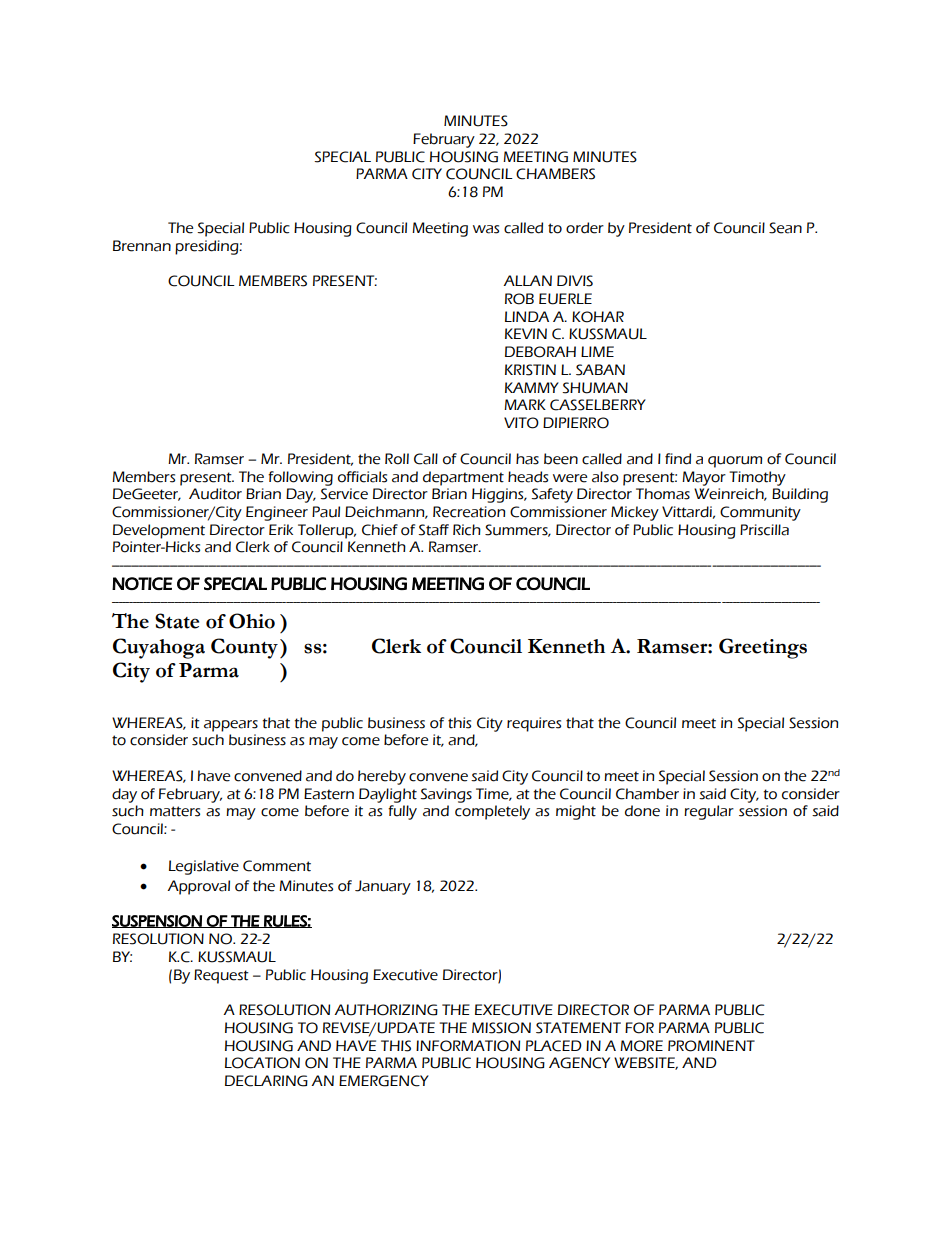 The height and width of the document is (1233, 952). I want to click on Sean, so click(785, 228).
